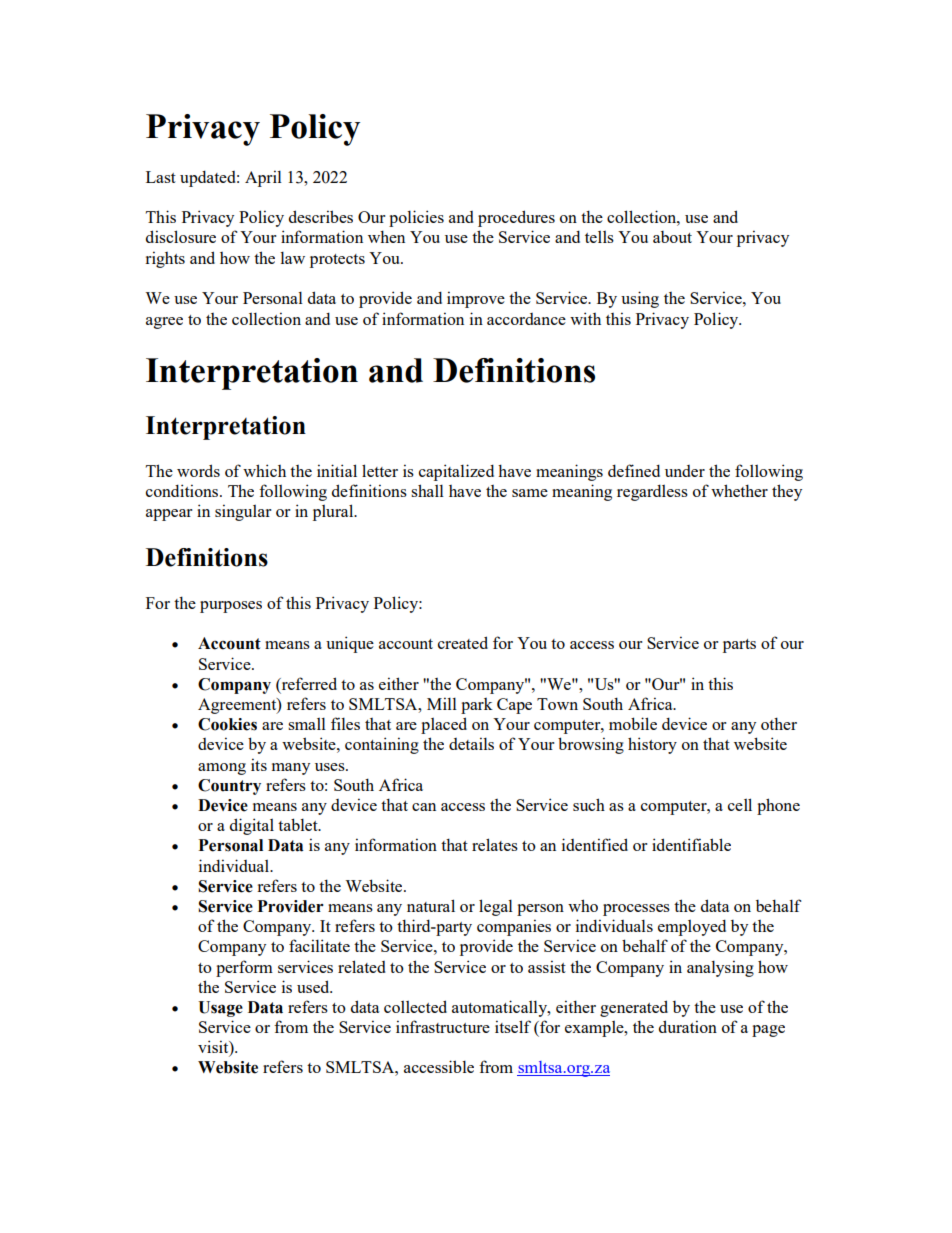  What do you see at coordinates (672, 237) in the screenshot?
I see `about` at bounding box center [672, 237].
